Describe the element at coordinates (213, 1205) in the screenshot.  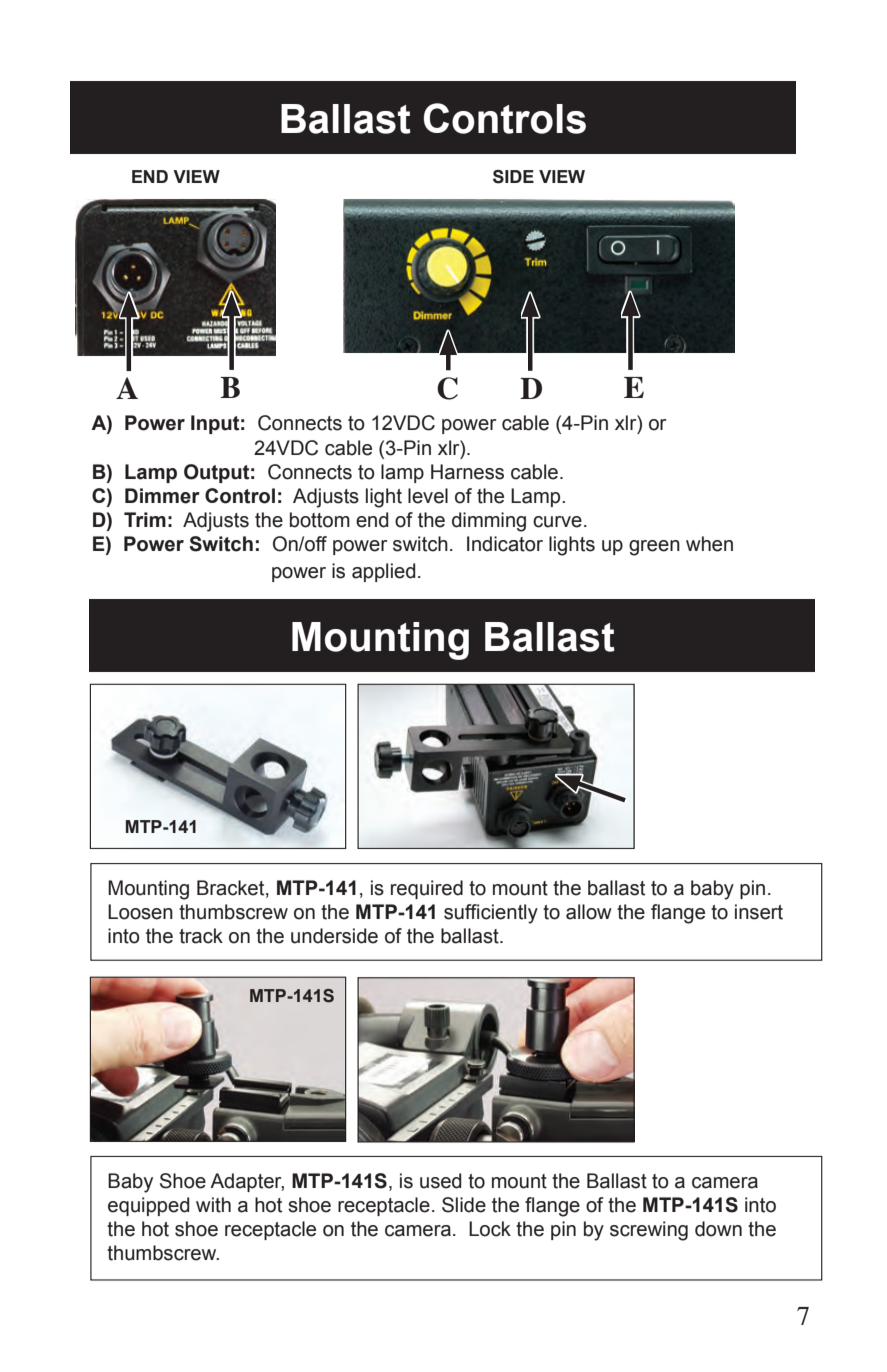
I see `with` at that location.
